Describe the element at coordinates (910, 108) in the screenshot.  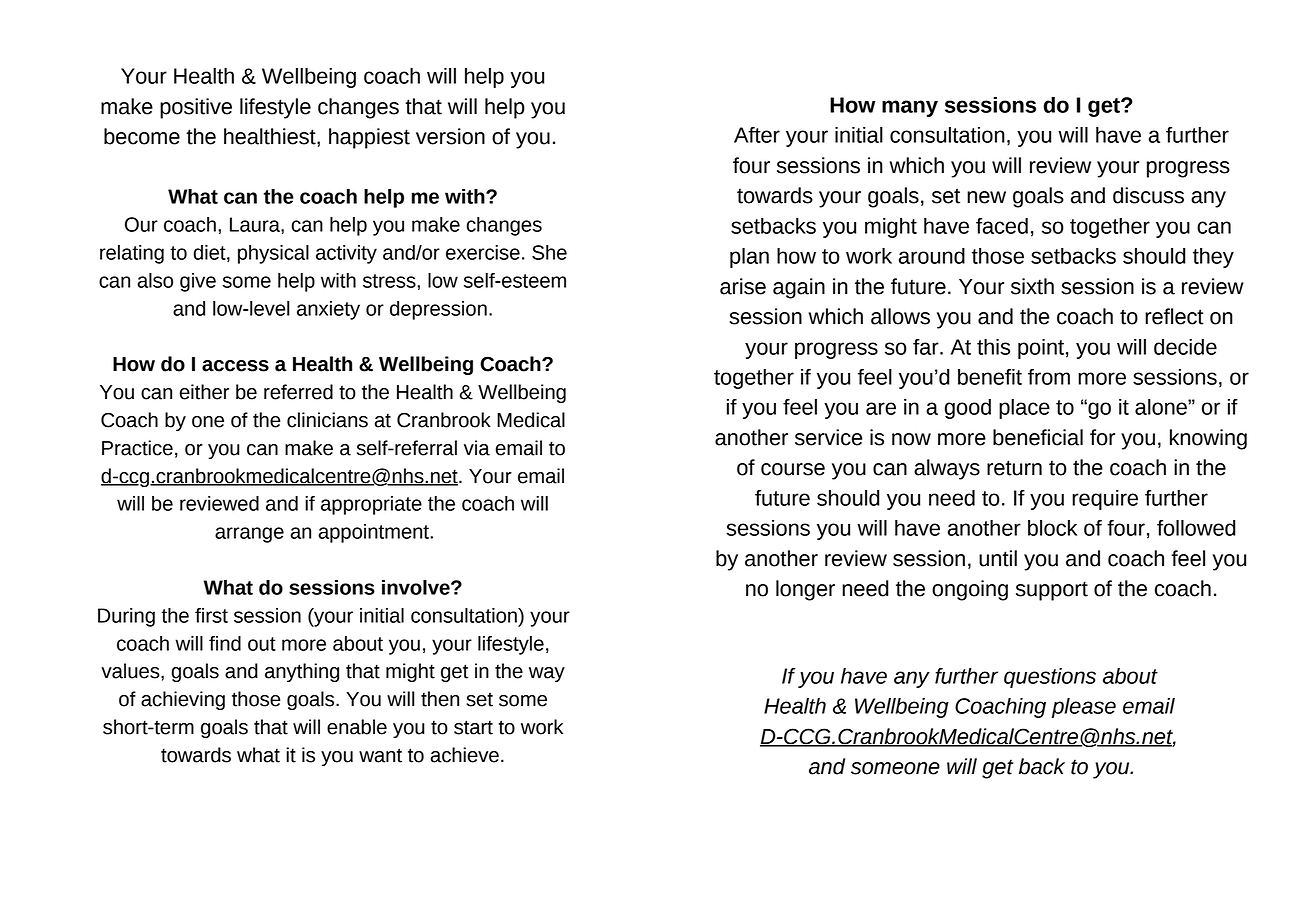
I see `many` at that location.
